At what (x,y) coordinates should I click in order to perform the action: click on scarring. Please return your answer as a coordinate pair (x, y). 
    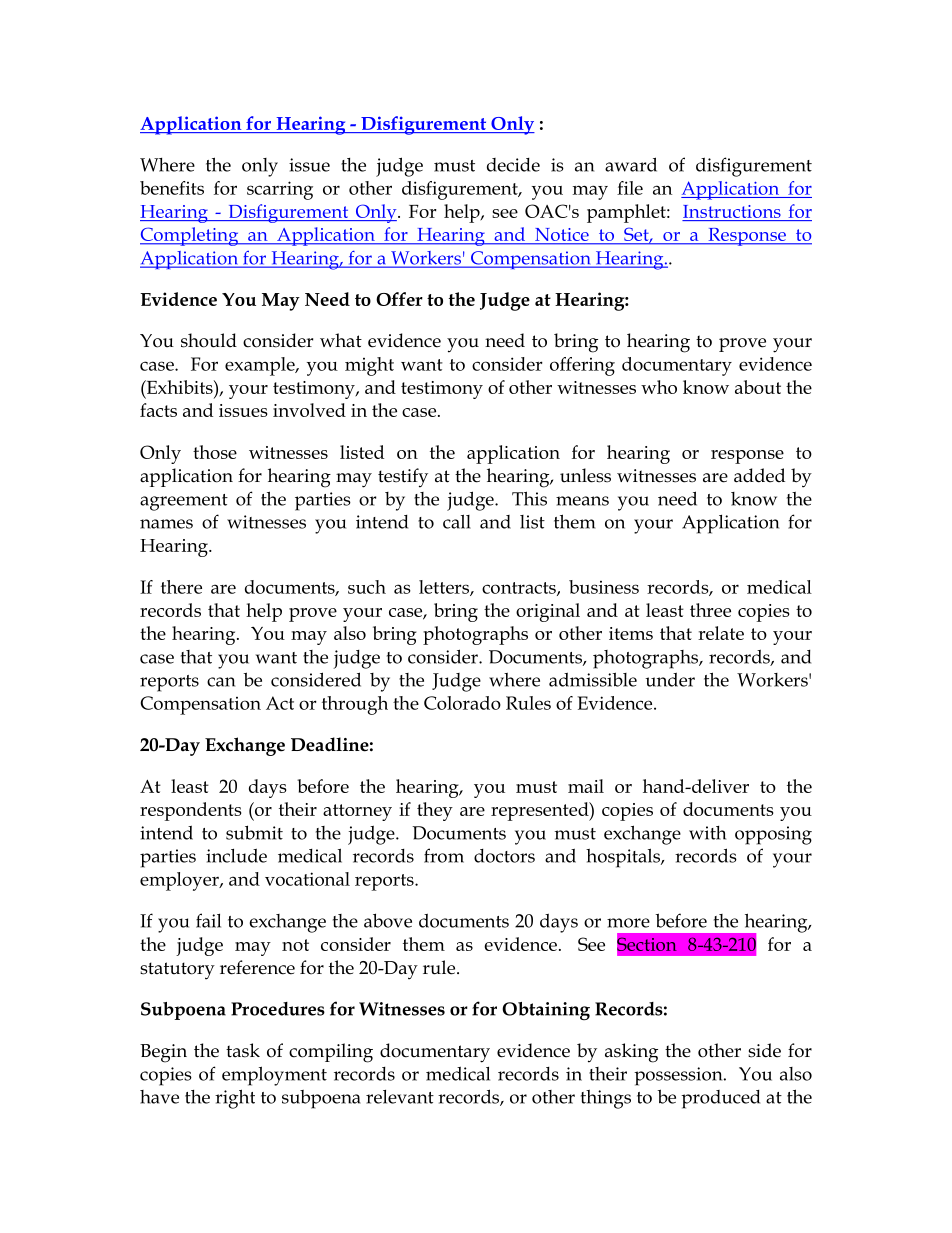
    Looking at the image, I should click on (280, 190).
